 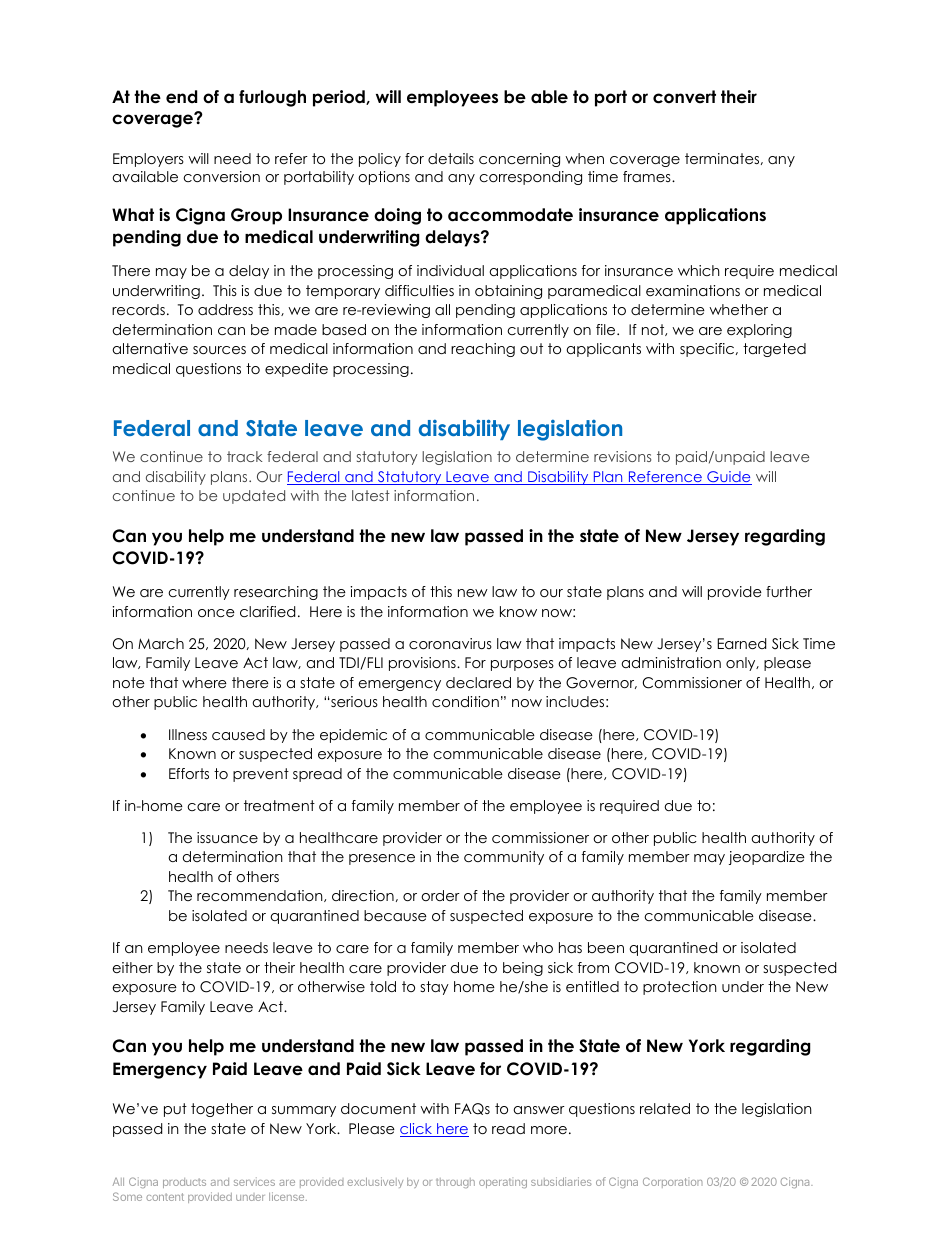 What do you see at coordinates (684, 97) in the image?
I see `convert` at bounding box center [684, 97].
